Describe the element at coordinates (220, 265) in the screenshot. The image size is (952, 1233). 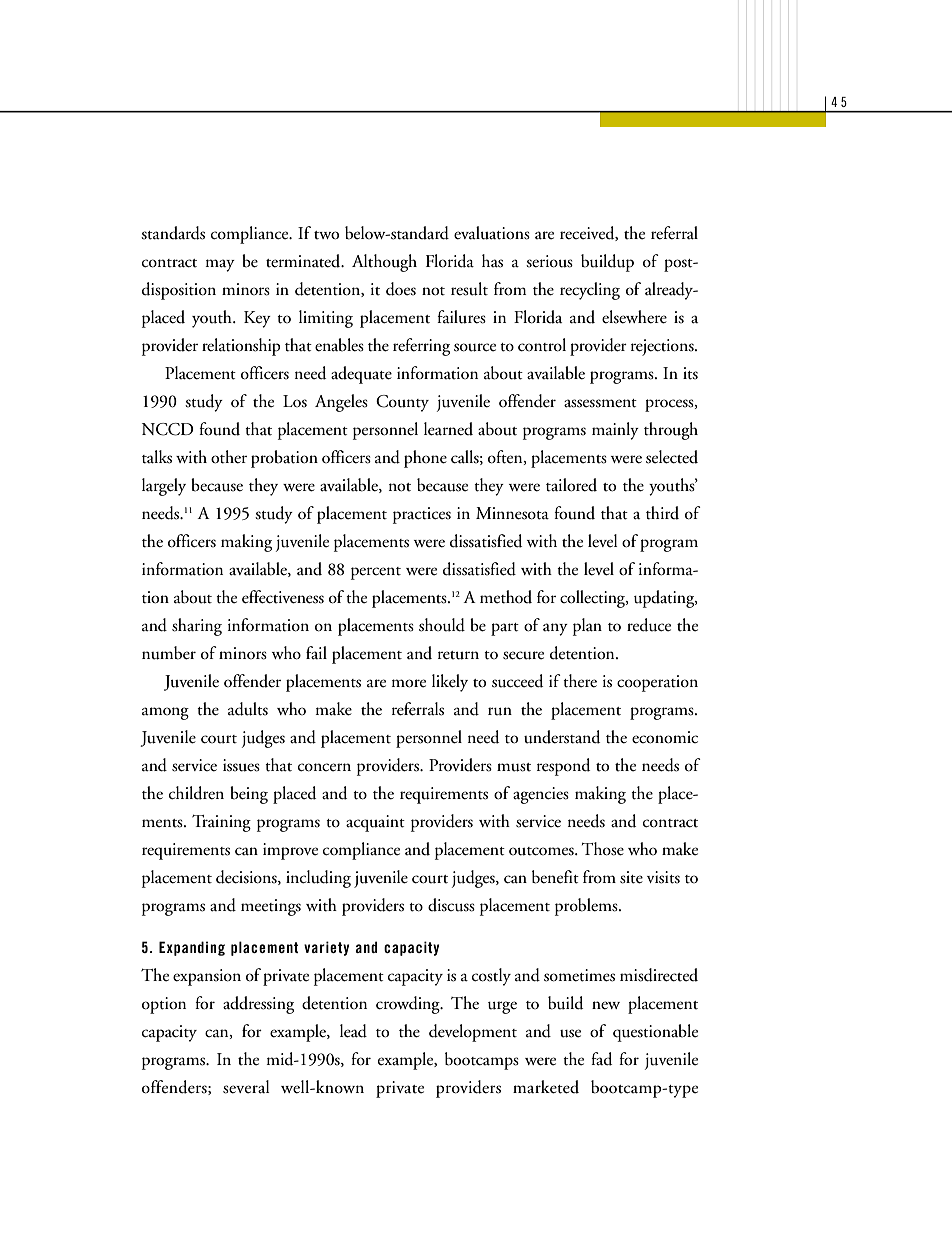
I see `may` at that location.
